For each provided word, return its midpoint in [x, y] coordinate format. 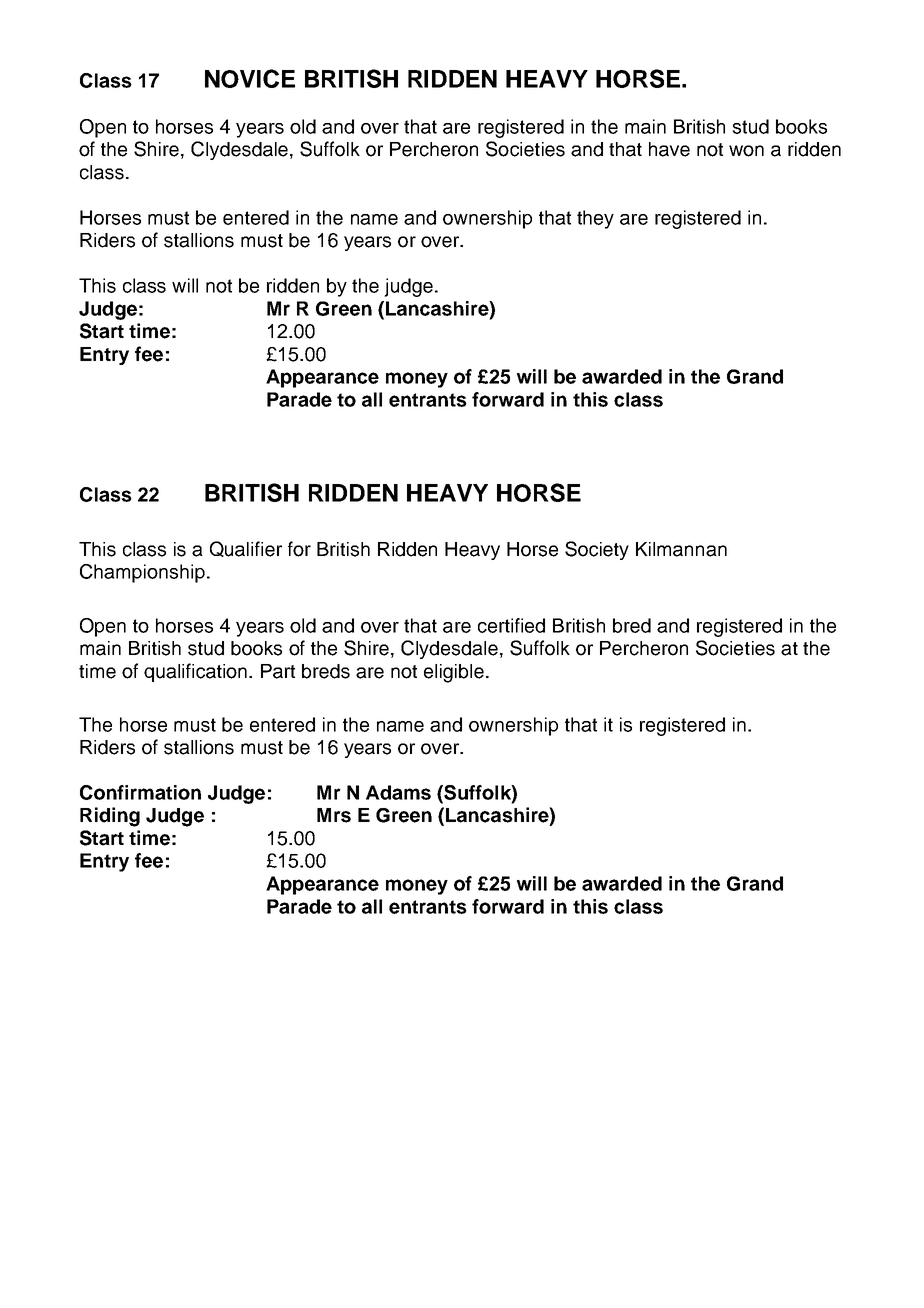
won [746, 151]
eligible [454, 673]
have [669, 149]
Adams [398, 792]
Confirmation [140, 792]
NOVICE [250, 78]
